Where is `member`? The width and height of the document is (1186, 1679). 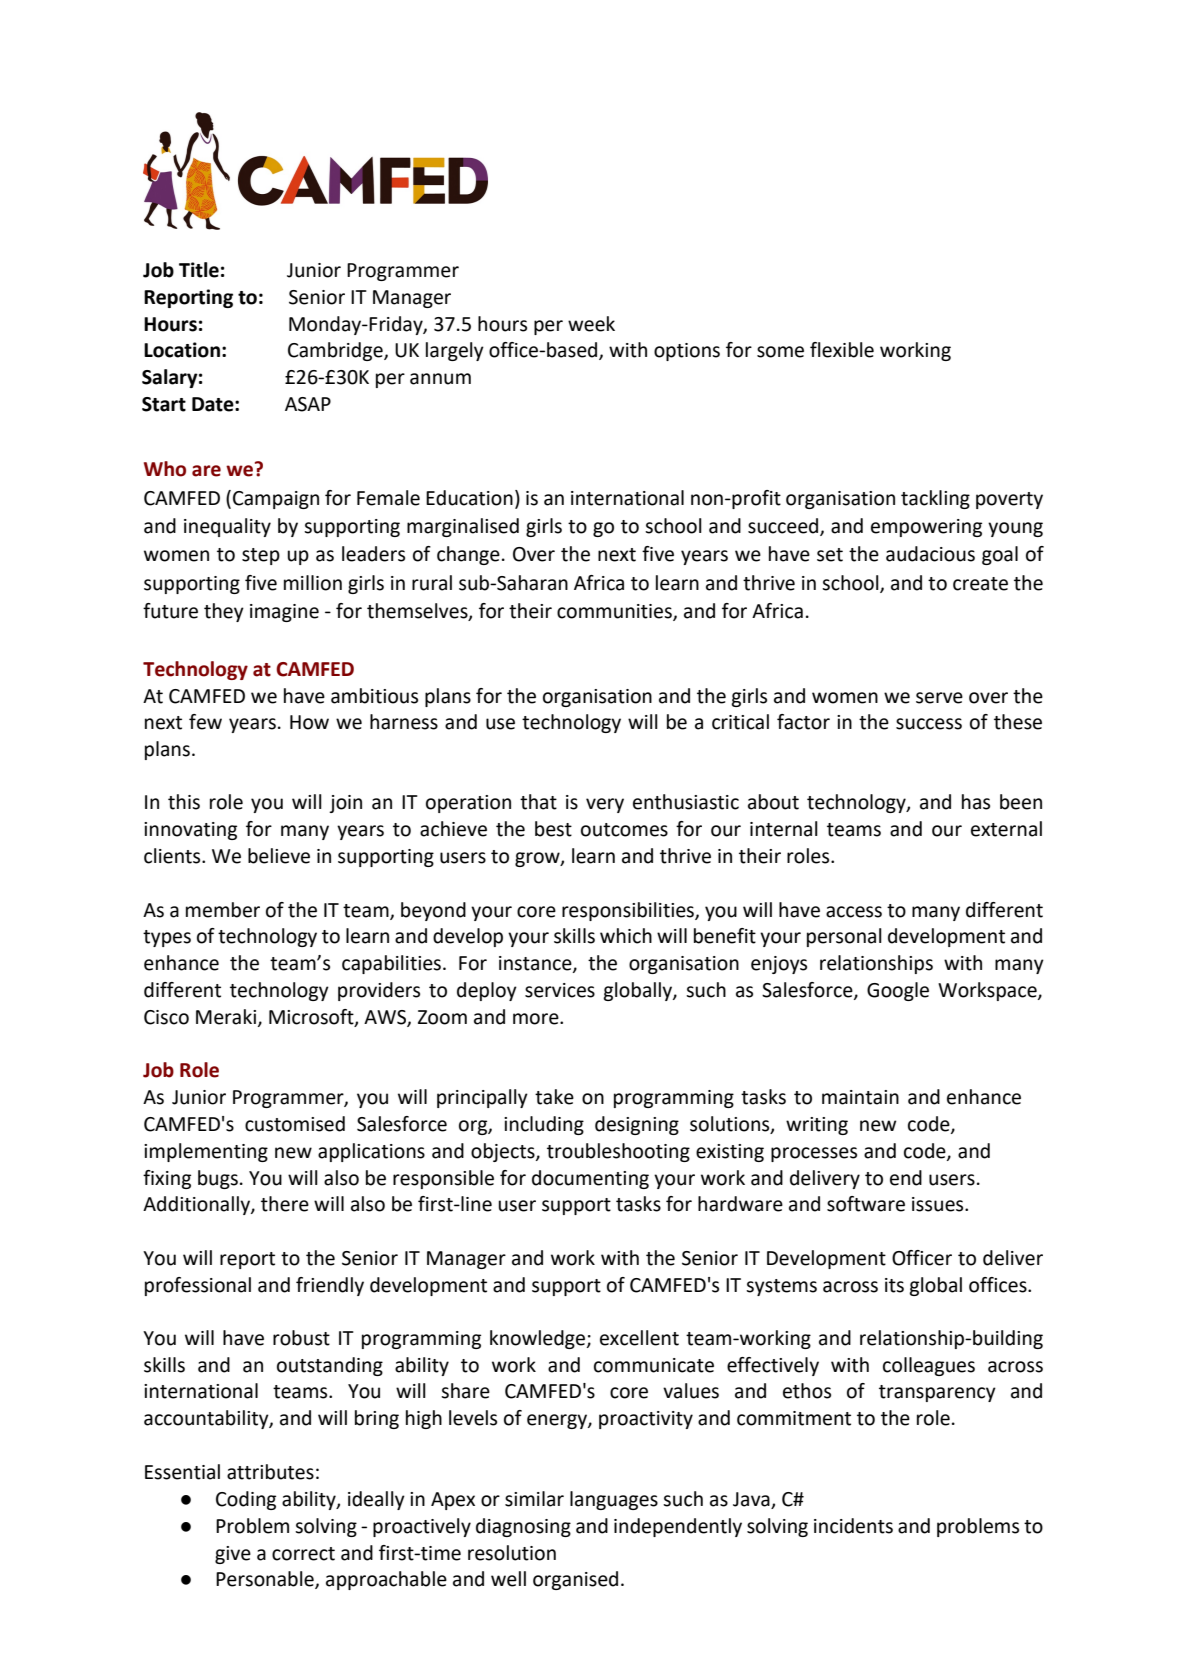
member is located at coordinates (223, 910).
